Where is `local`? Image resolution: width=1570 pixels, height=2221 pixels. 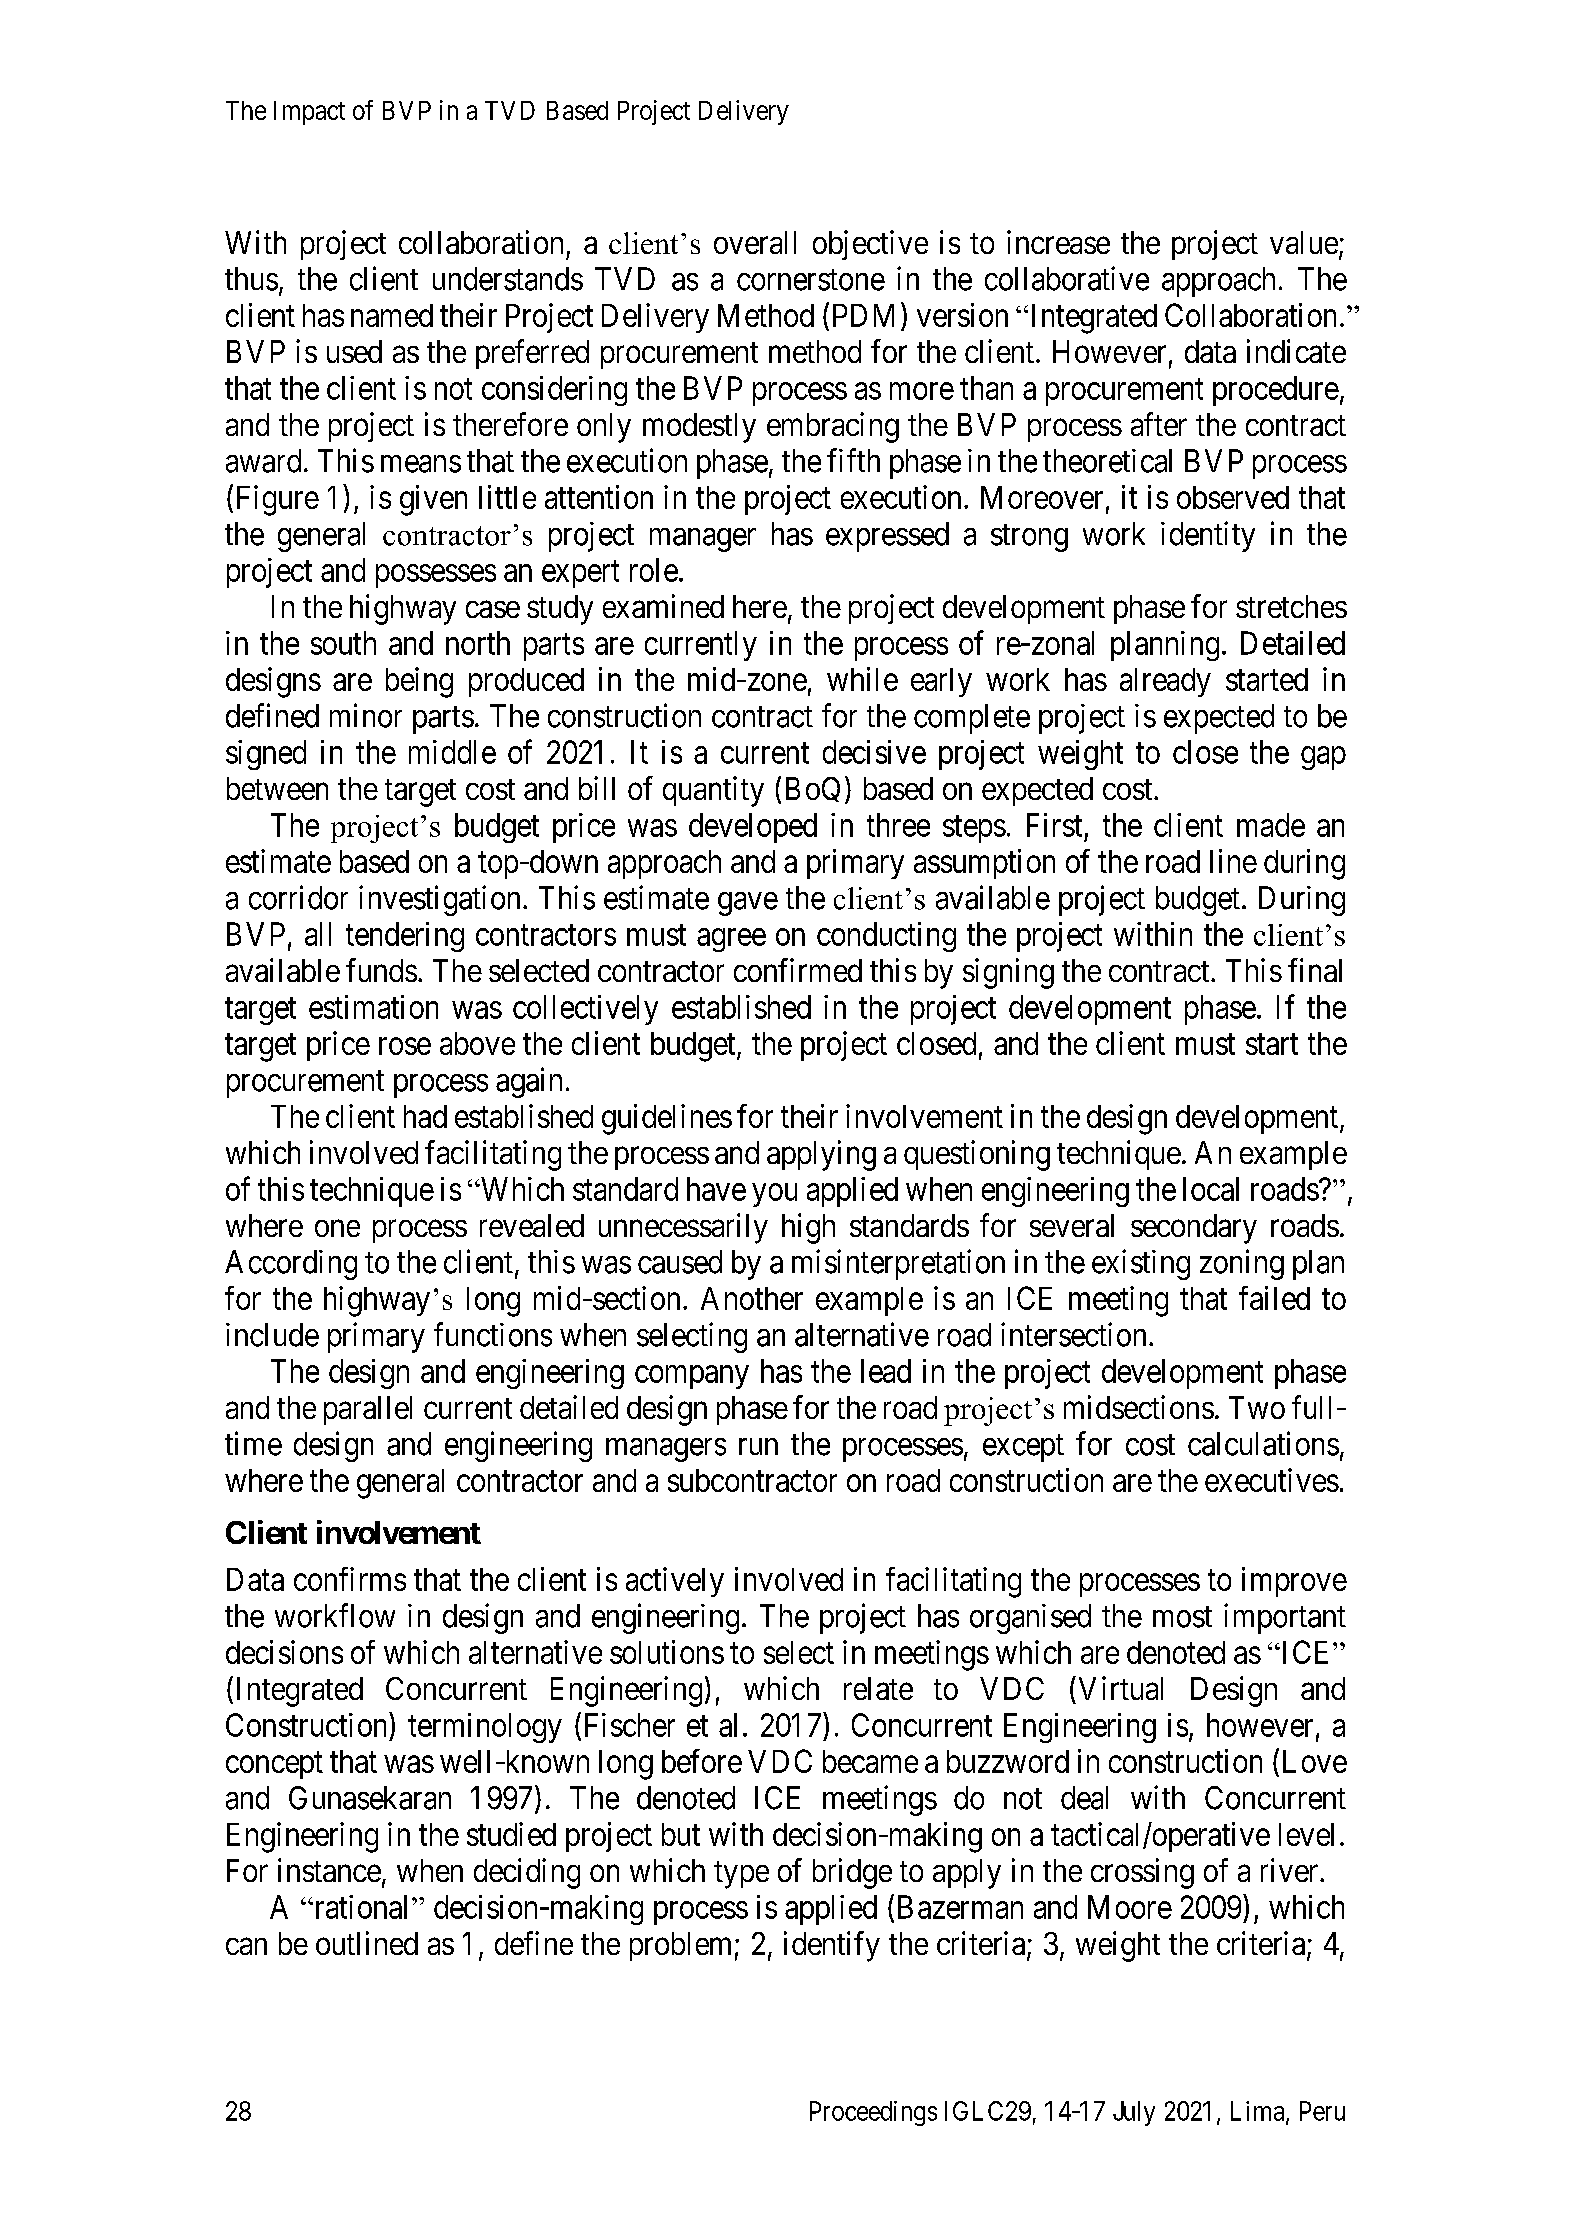 local is located at coordinates (1211, 1189).
